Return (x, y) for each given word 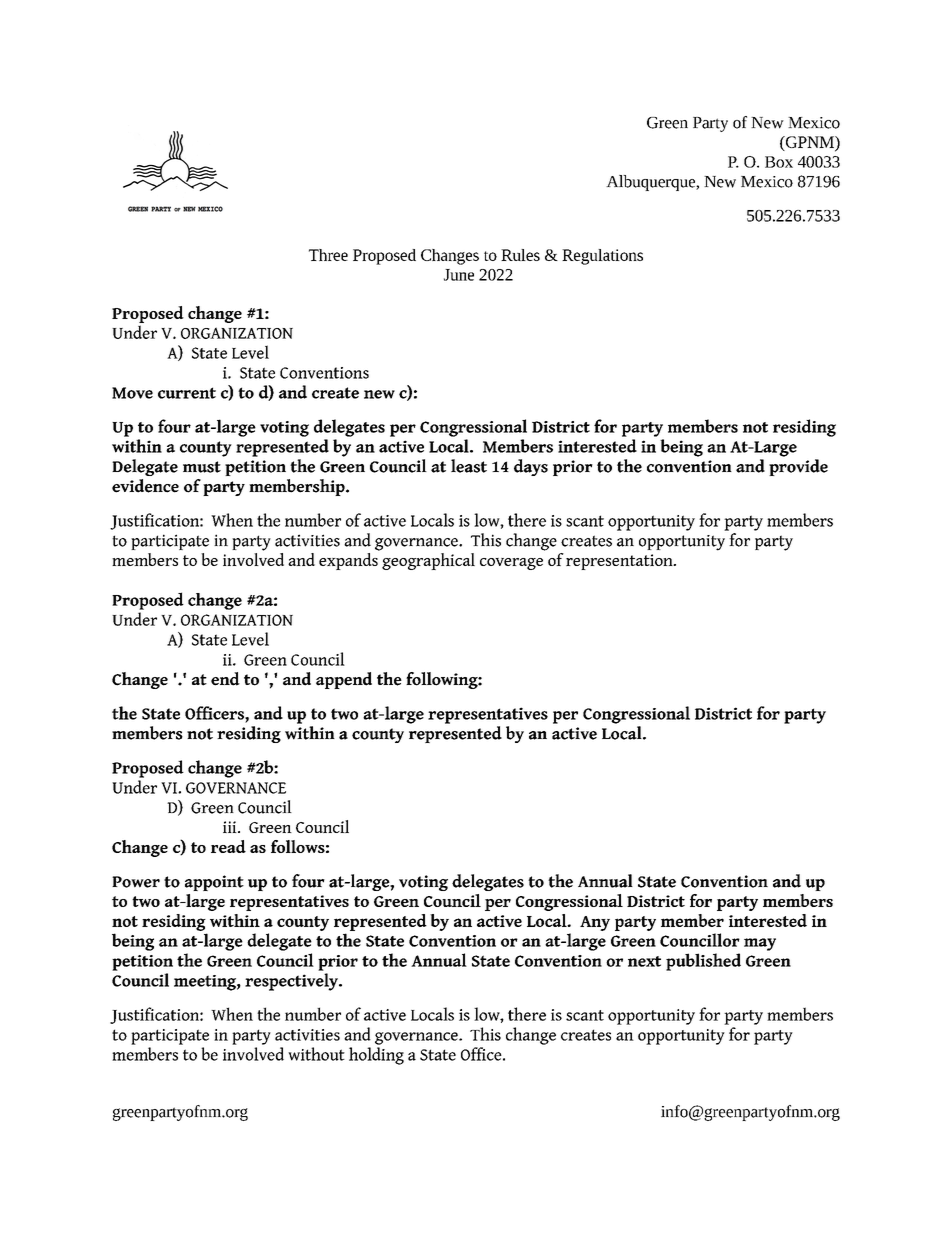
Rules (520, 255)
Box (779, 162)
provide (798, 467)
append (344, 680)
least (469, 466)
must (202, 467)
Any (595, 923)
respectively (292, 982)
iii (231, 827)
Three (328, 255)
